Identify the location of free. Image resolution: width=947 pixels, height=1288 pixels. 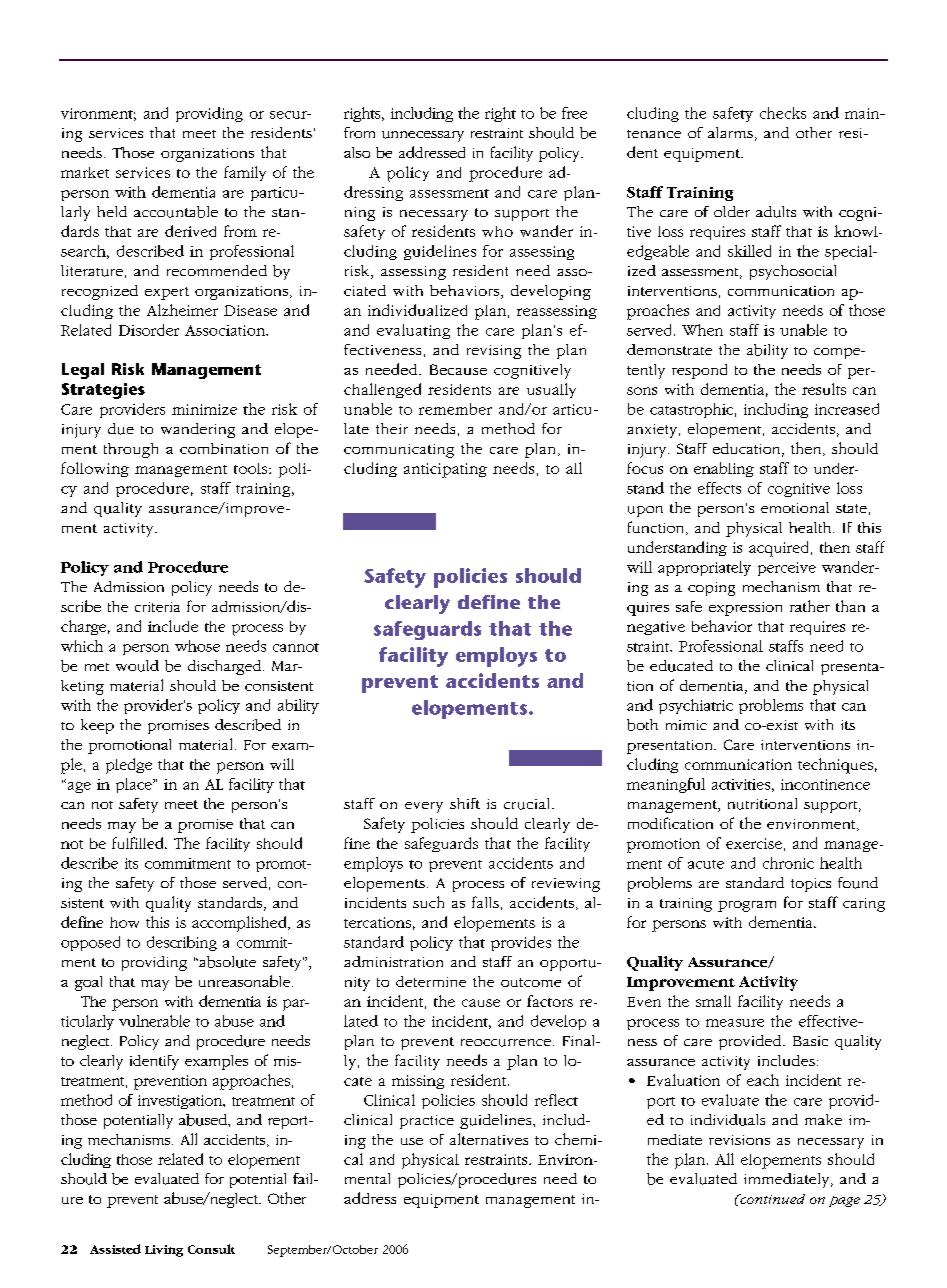
(574, 113).
